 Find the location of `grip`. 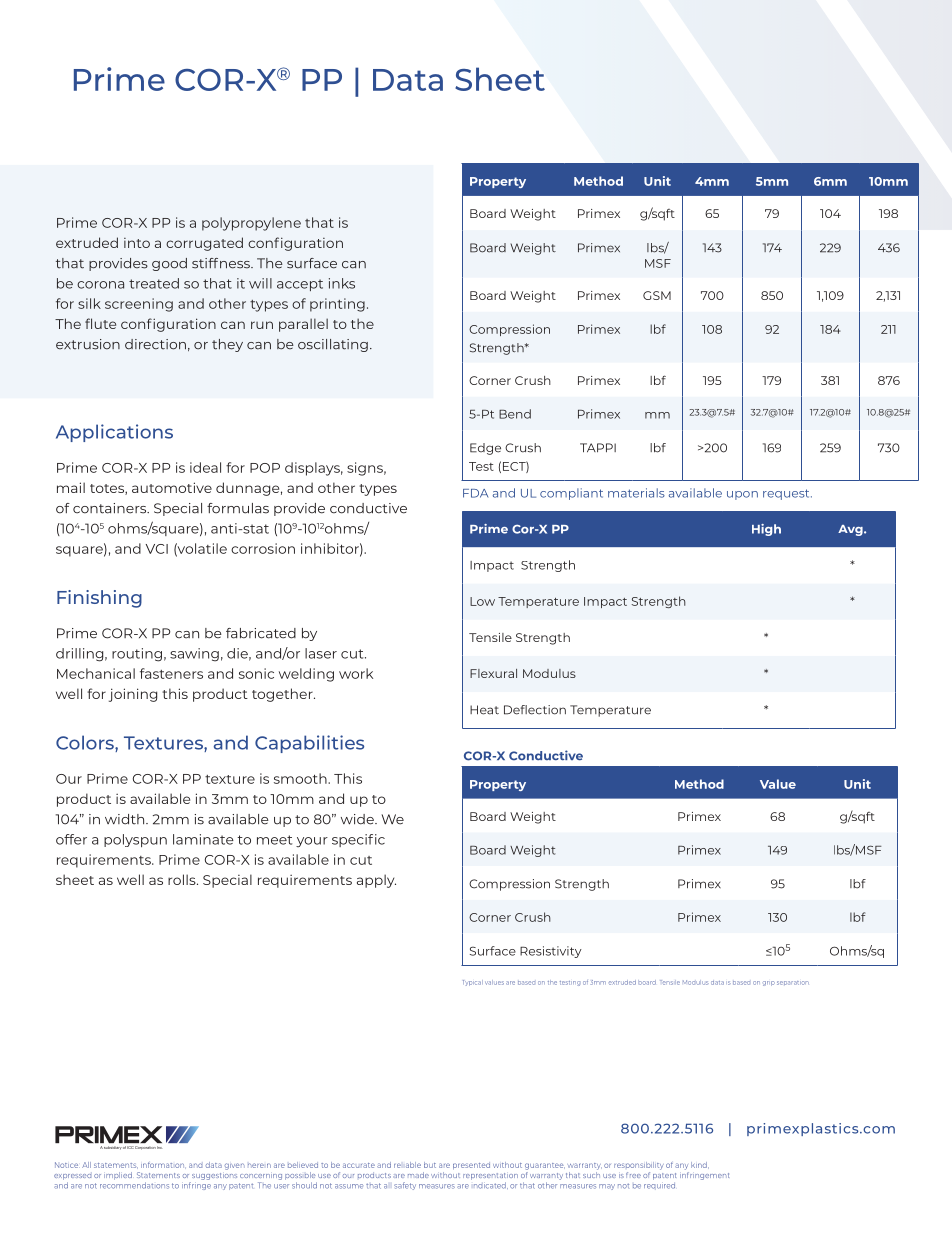

grip is located at coordinates (769, 983).
